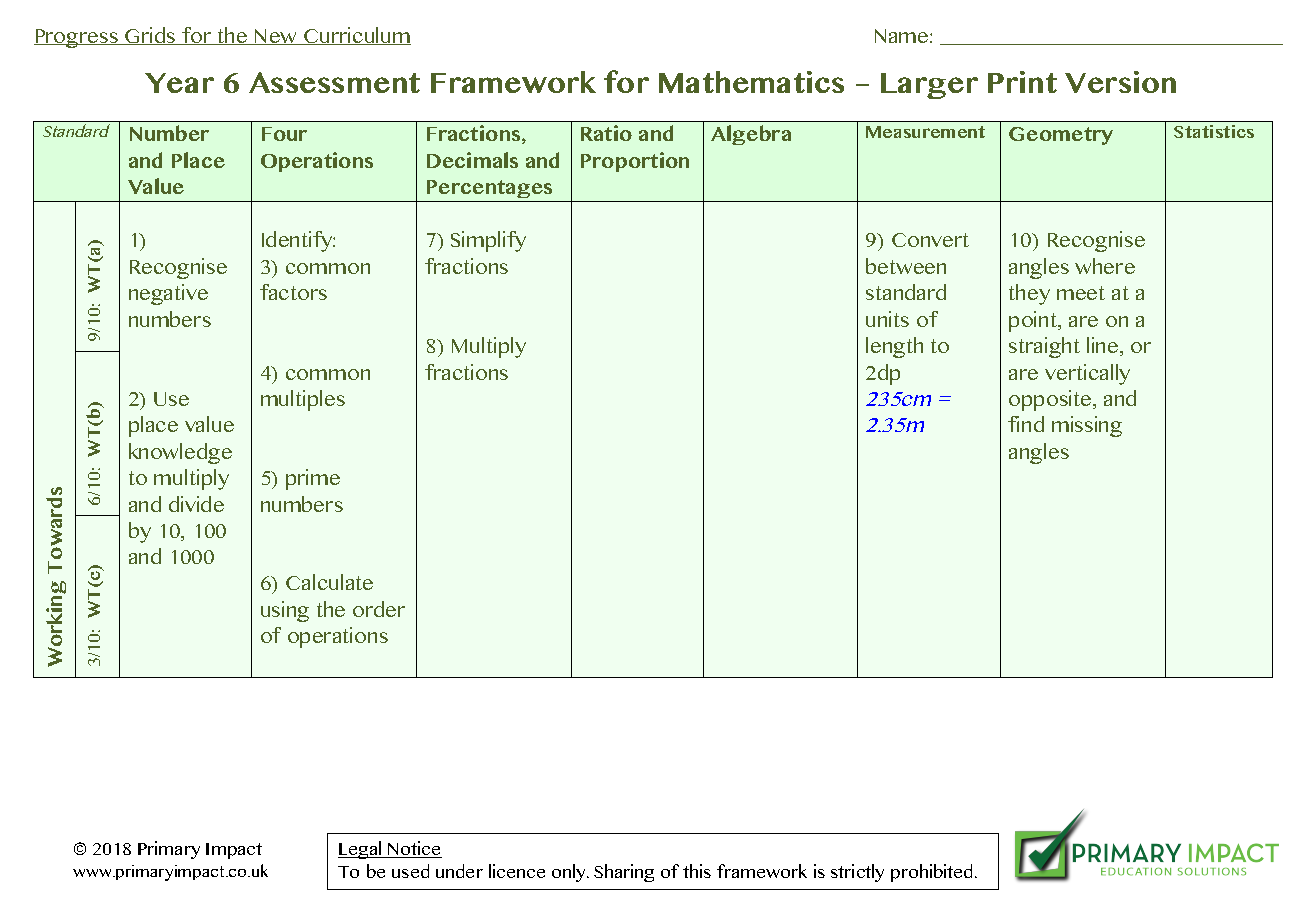 Image resolution: width=1308 pixels, height=924 pixels. I want to click on Version, so click(1120, 82).
